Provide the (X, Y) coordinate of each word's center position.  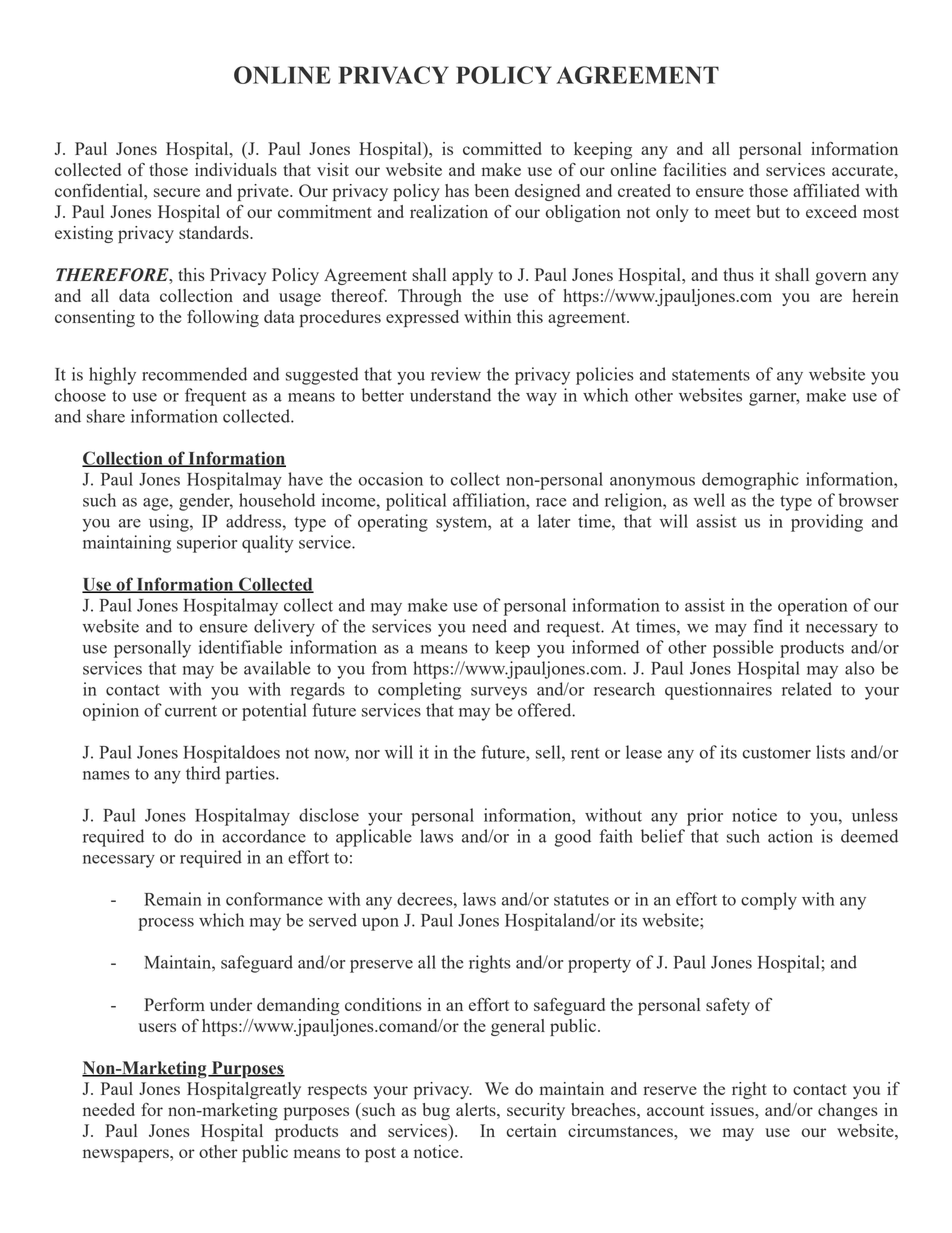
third (203, 773)
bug (436, 1111)
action (790, 836)
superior (207, 544)
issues (733, 1109)
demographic (750, 481)
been (492, 190)
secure (177, 192)
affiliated (826, 190)
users (157, 1027)
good (572, 838)
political (416, 502)
